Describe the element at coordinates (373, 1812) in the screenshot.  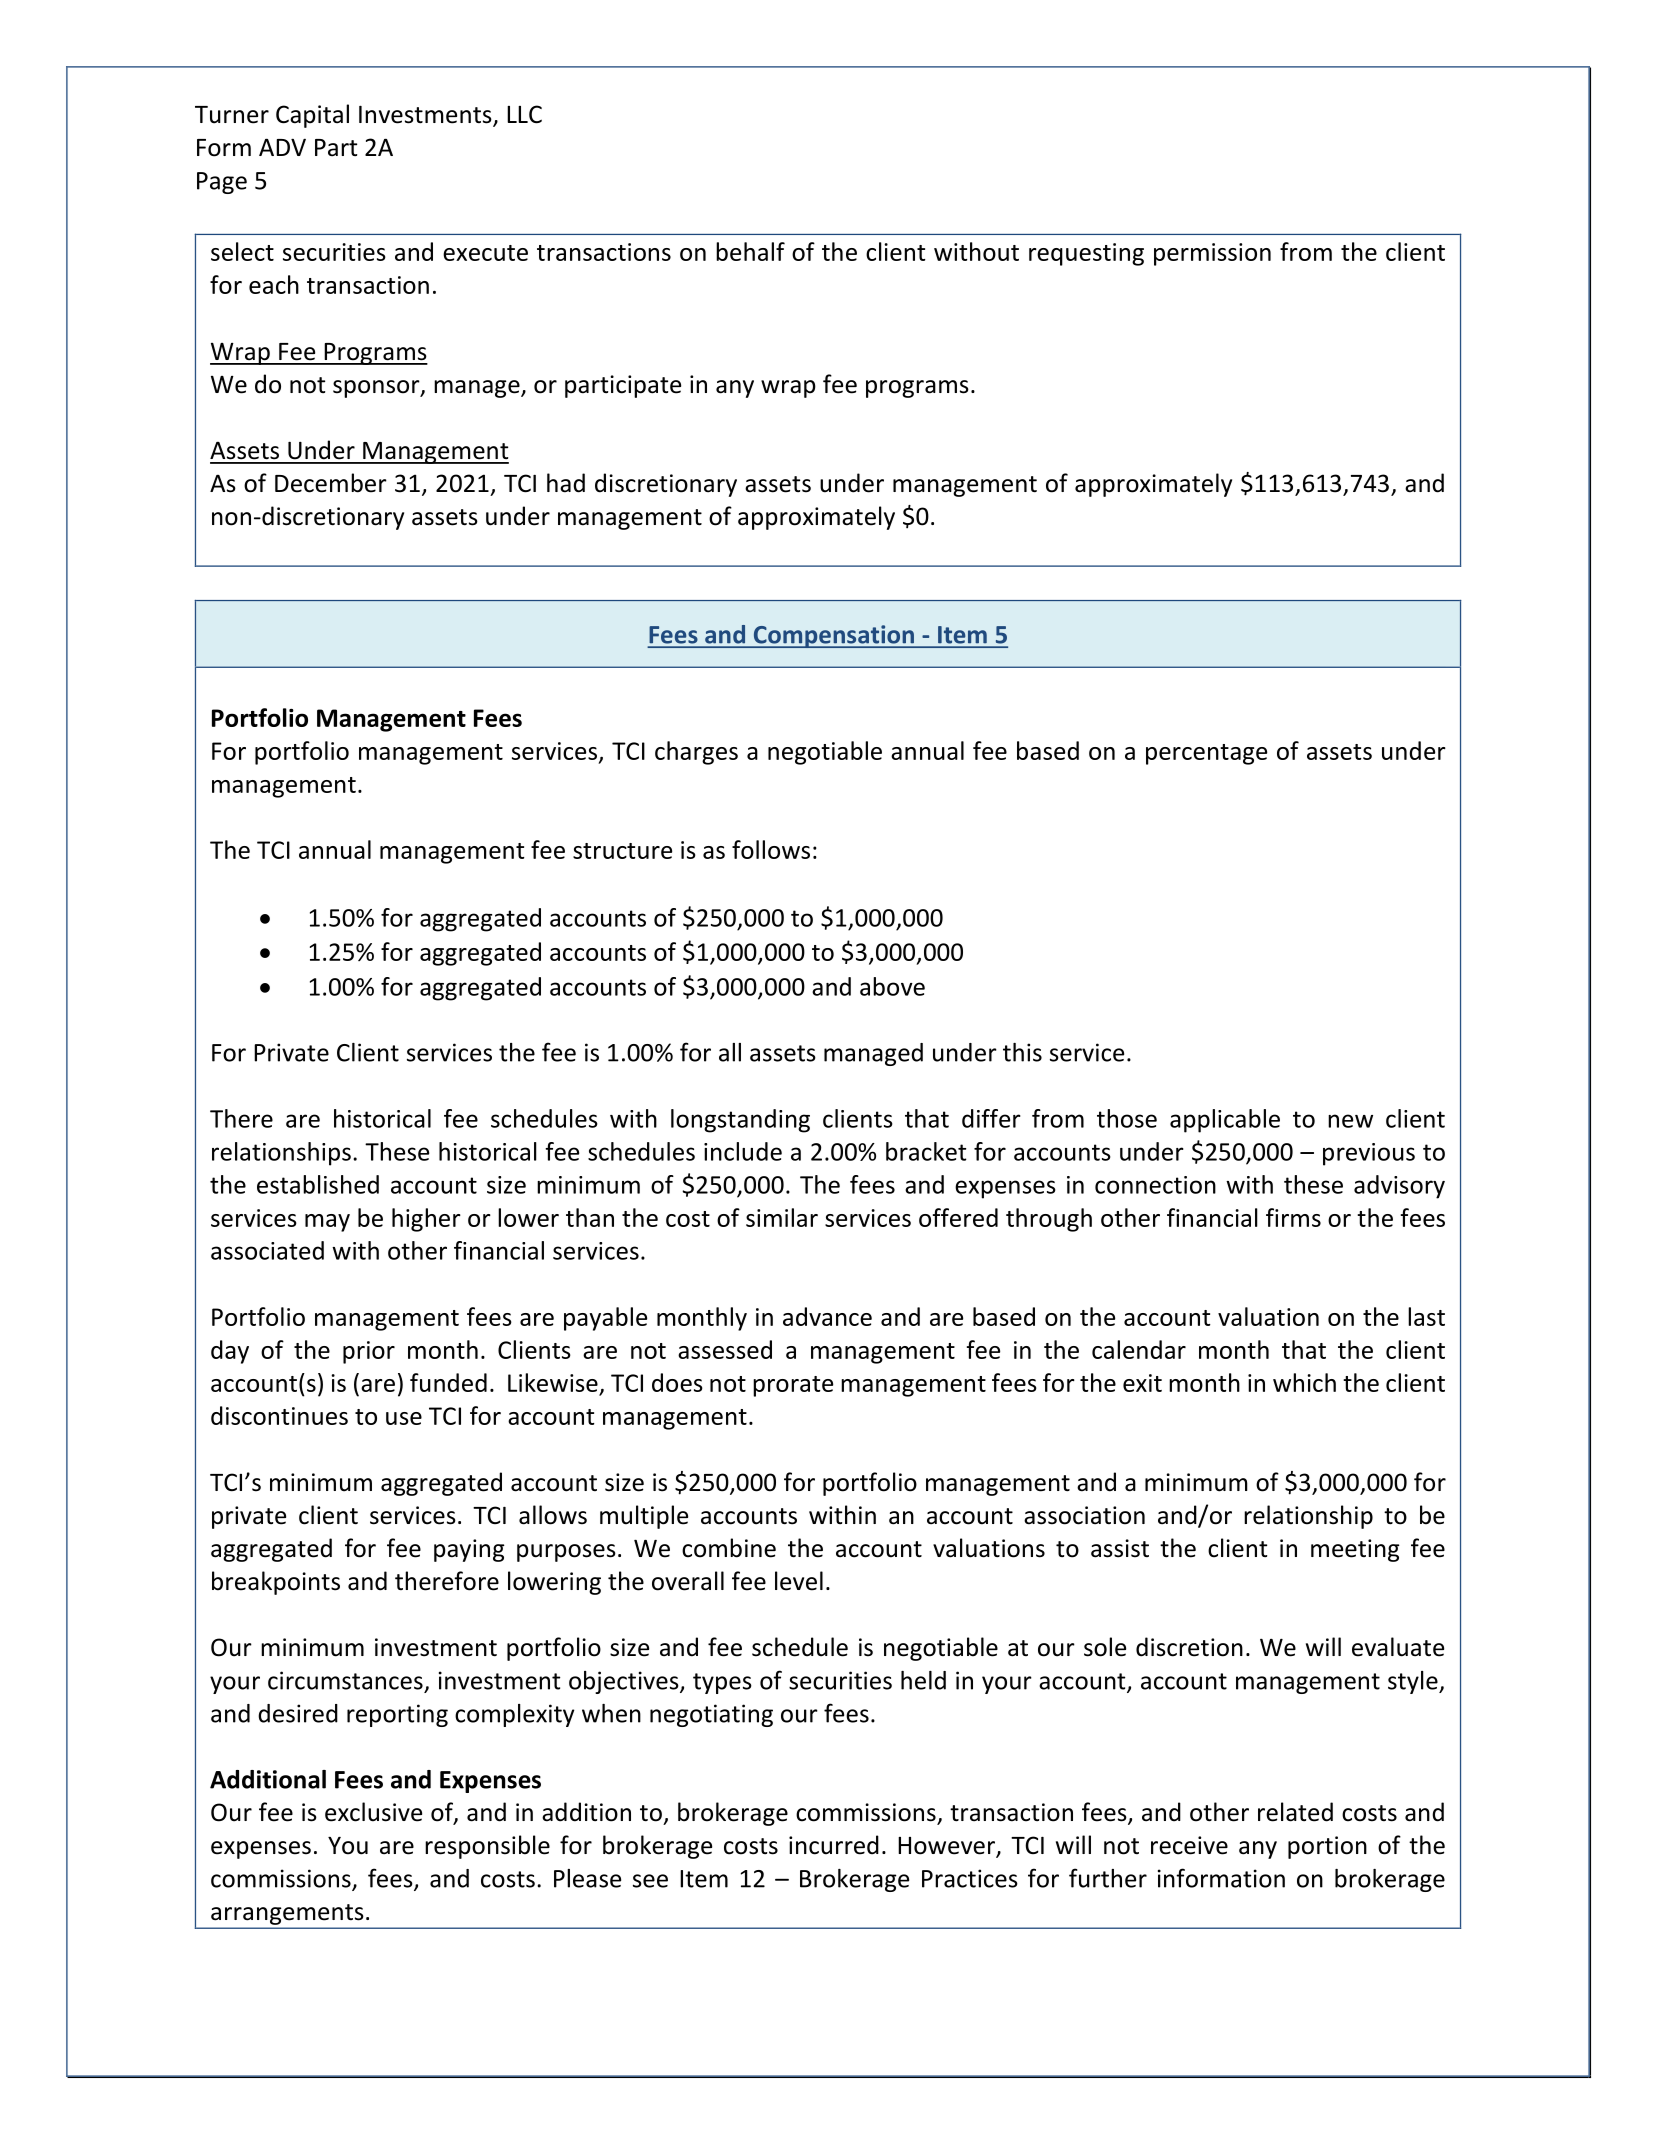
I see `exclusive` at that location.
